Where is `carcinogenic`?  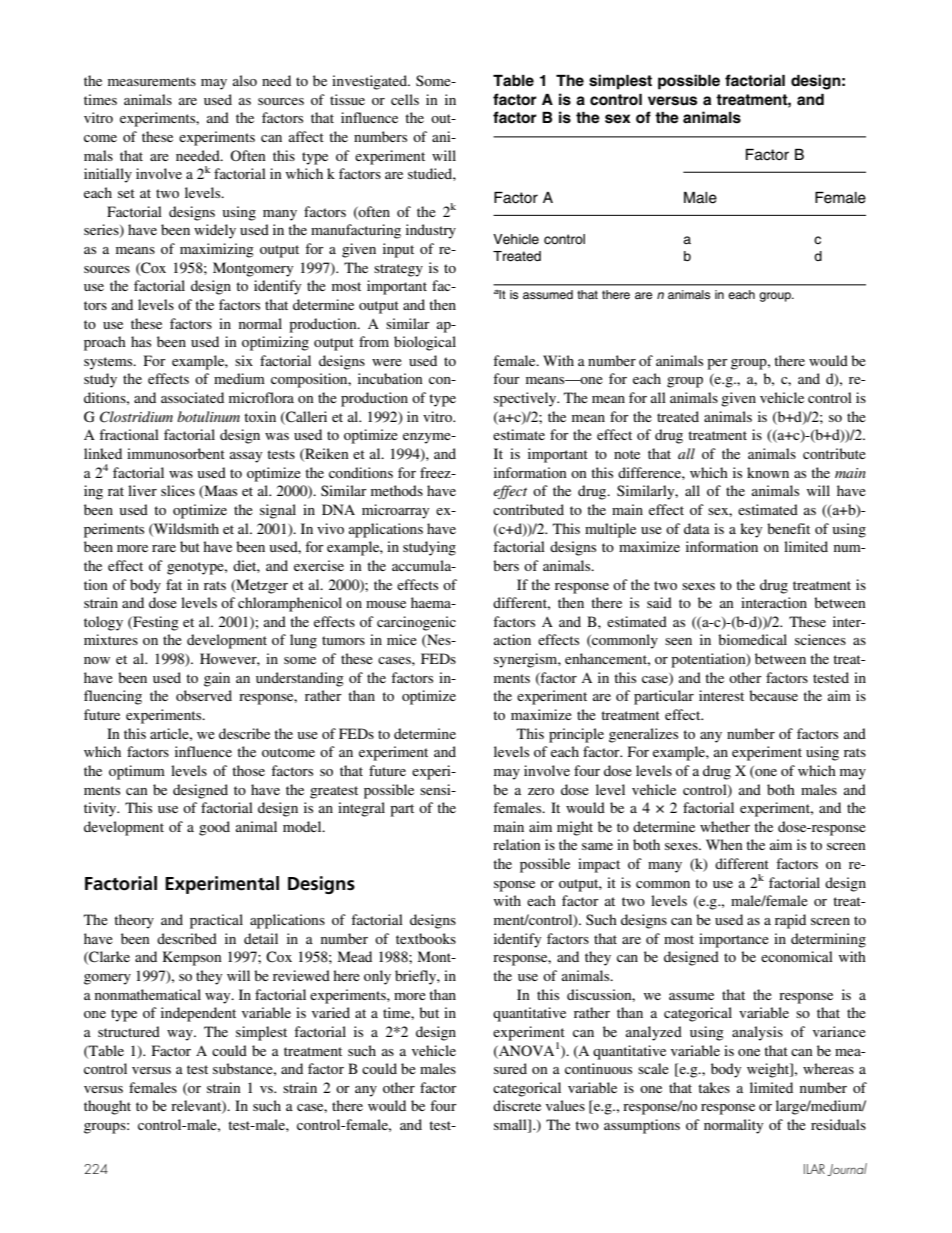
carcinogenic is located at coordinates (416, 623).
